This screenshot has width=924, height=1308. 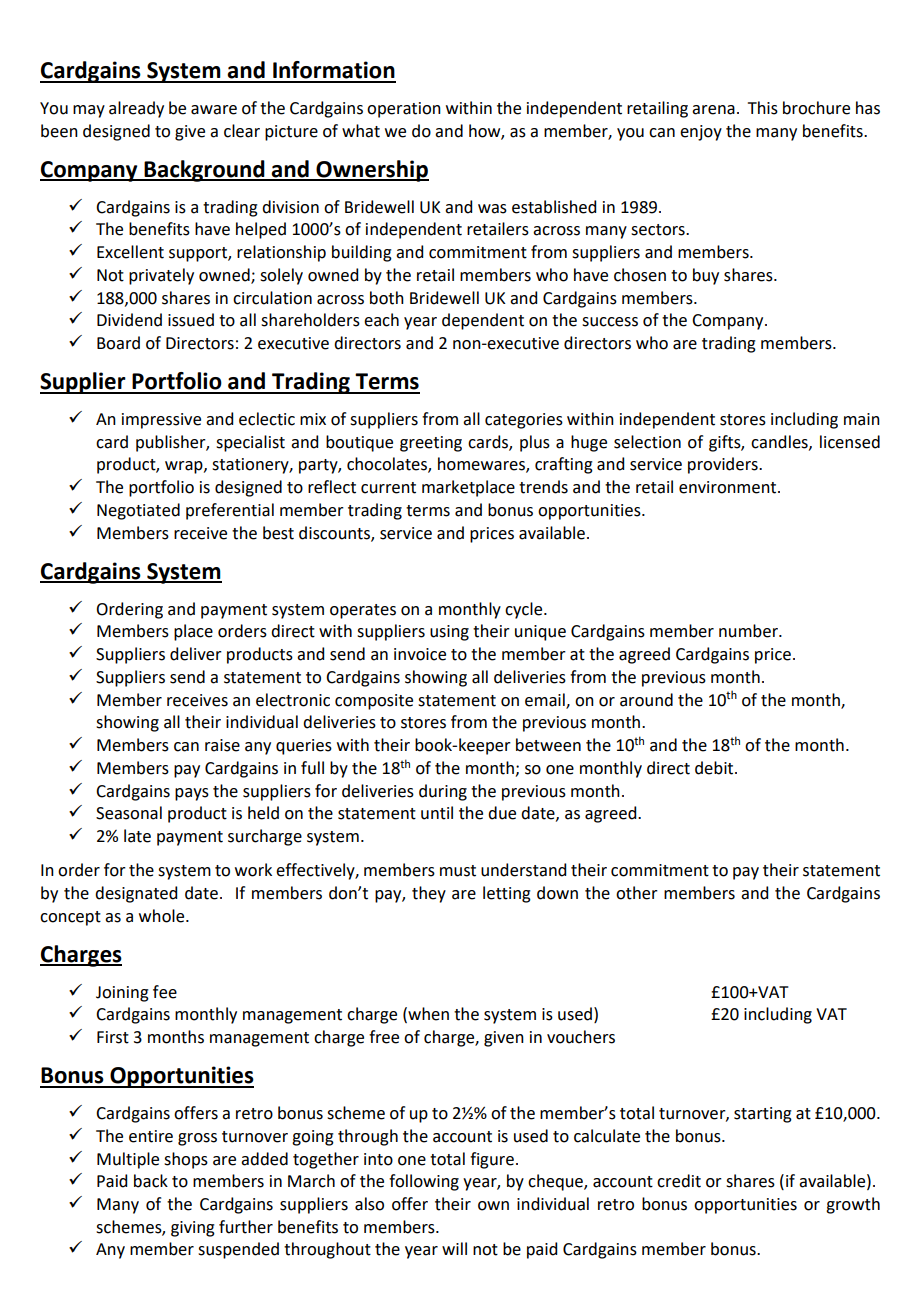 I want to click on invoice, so click(x=420, y=654).
